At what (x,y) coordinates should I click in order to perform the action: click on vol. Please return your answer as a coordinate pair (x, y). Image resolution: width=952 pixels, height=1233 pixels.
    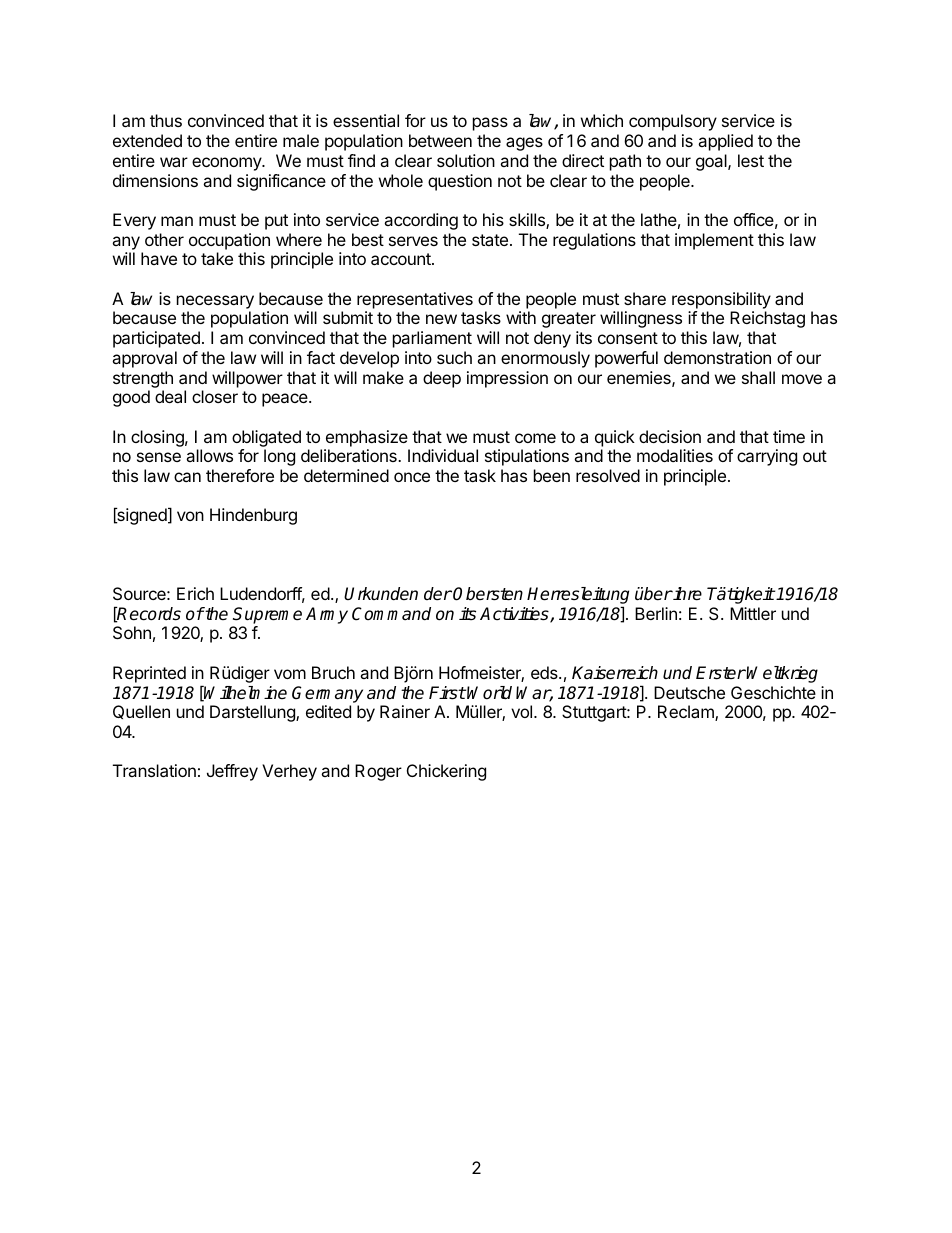
    Looking at the image, I should click on (521, 711).
